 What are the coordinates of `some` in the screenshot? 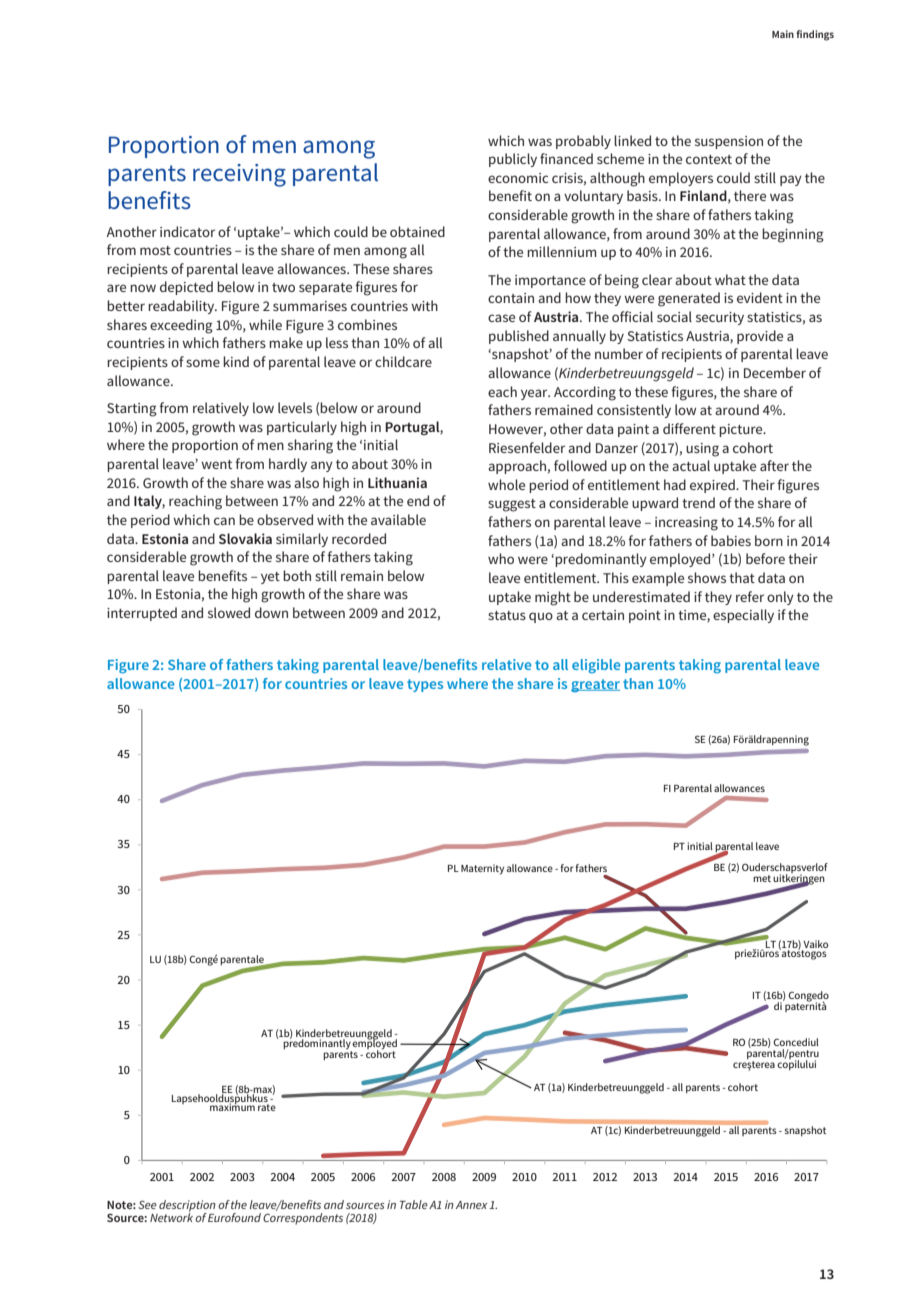 It's located at (203, 363).
